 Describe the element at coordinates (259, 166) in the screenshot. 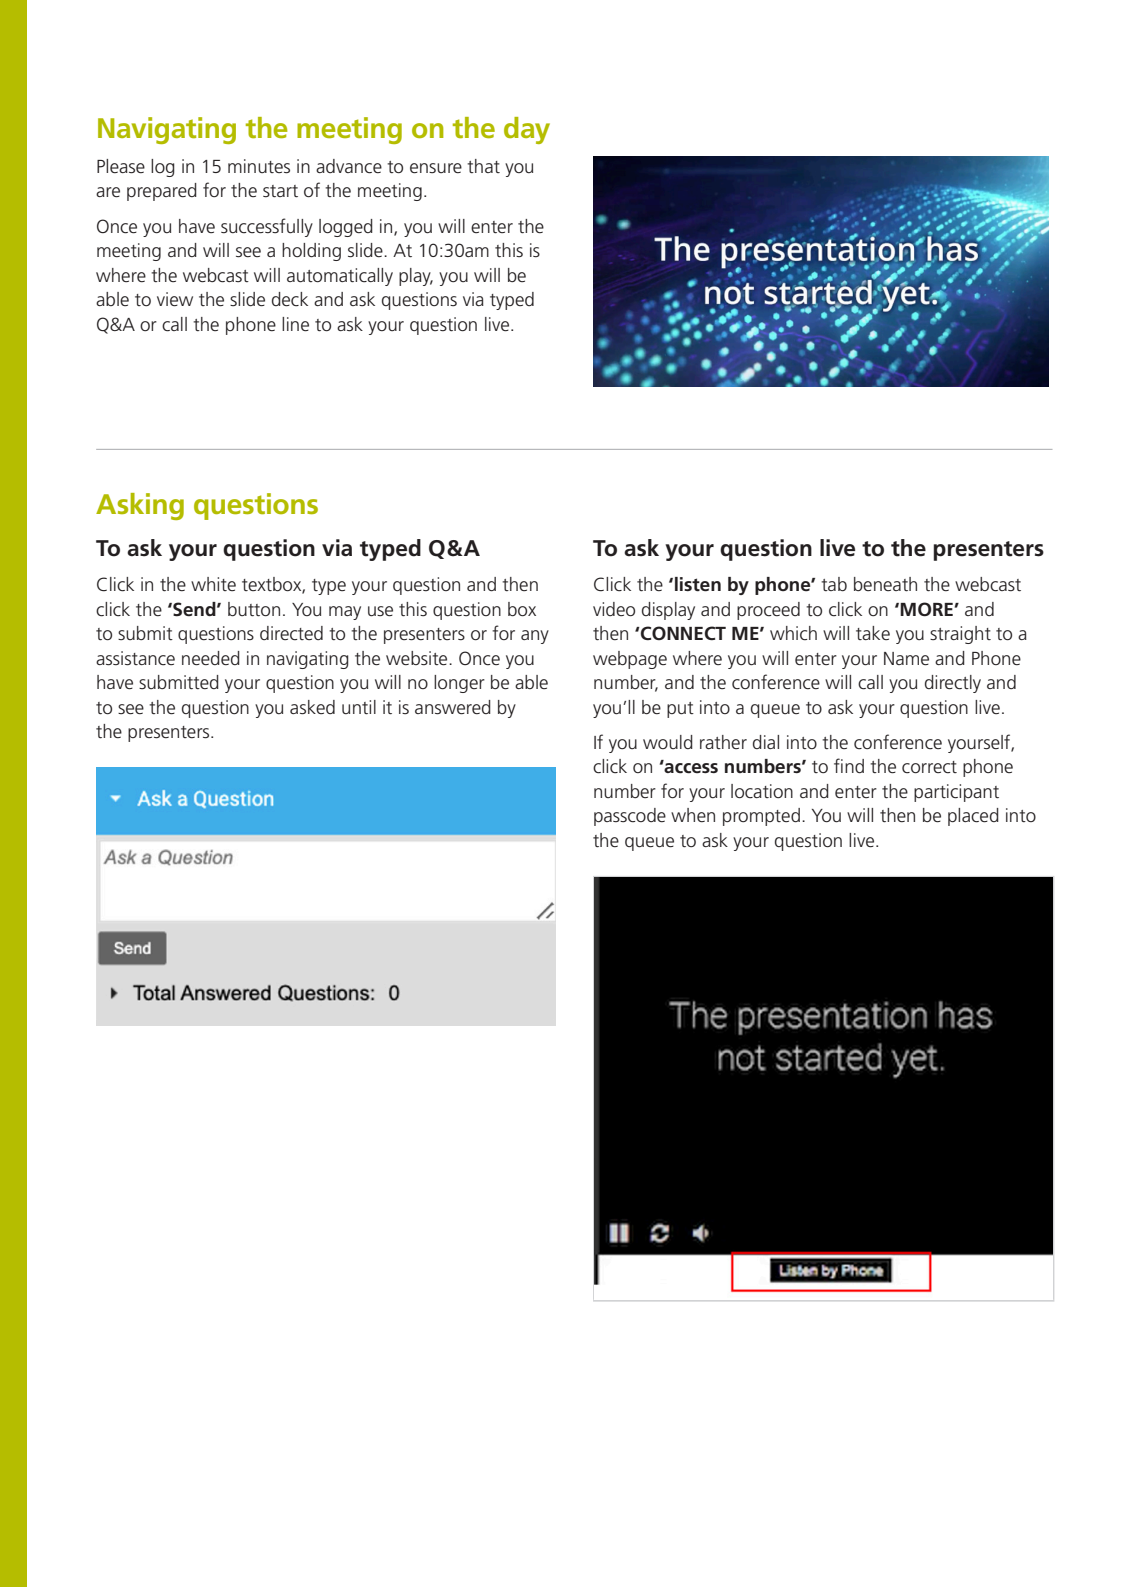

I see `minutes` at that location.
